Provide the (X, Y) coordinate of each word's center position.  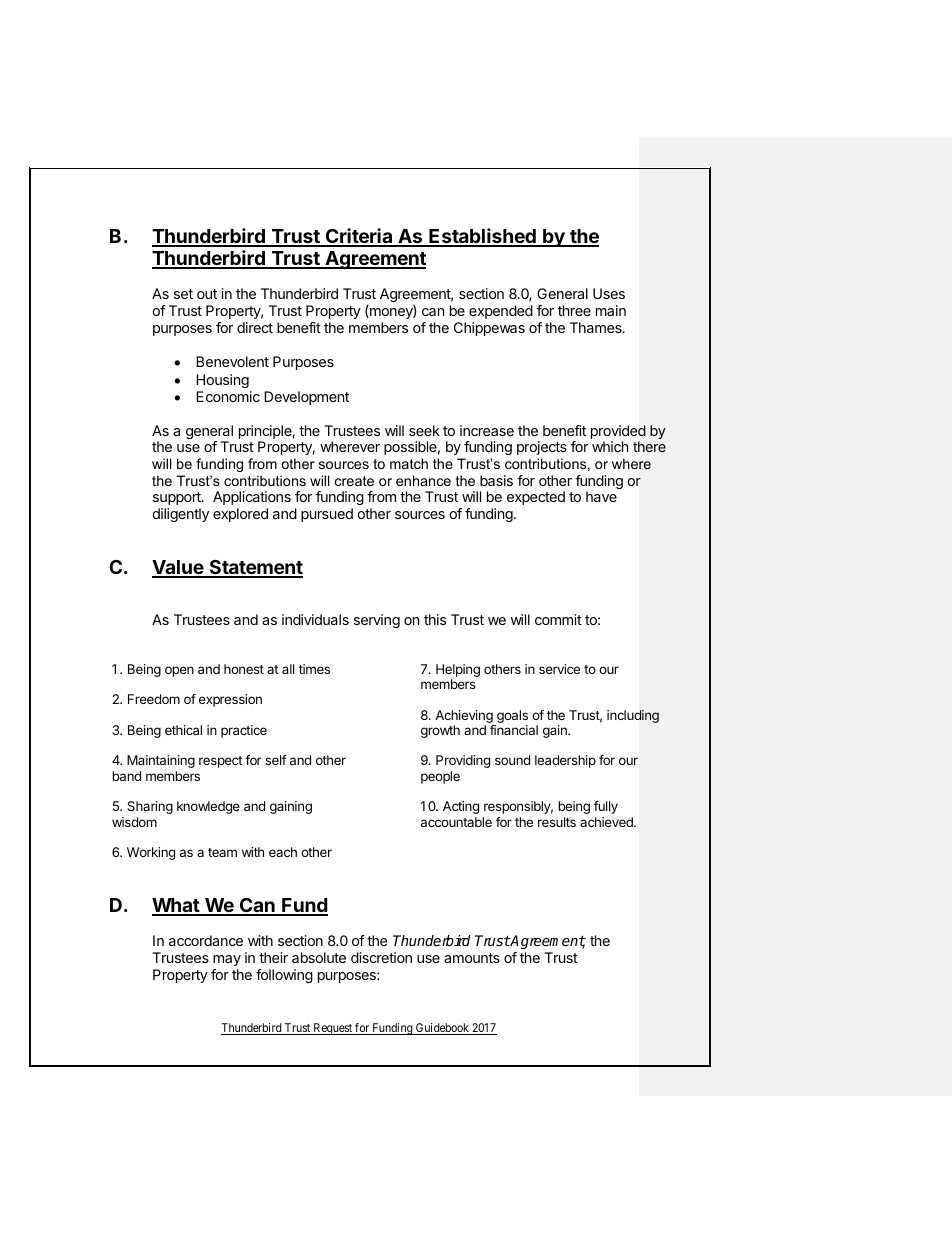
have (601, 496)
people (440, 777)
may (227, 960)
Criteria (359, 237)
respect (221, 762)
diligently (181, 515)
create (354, 481)
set (183, 294)
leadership (565, 761)
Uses (609, 293)
